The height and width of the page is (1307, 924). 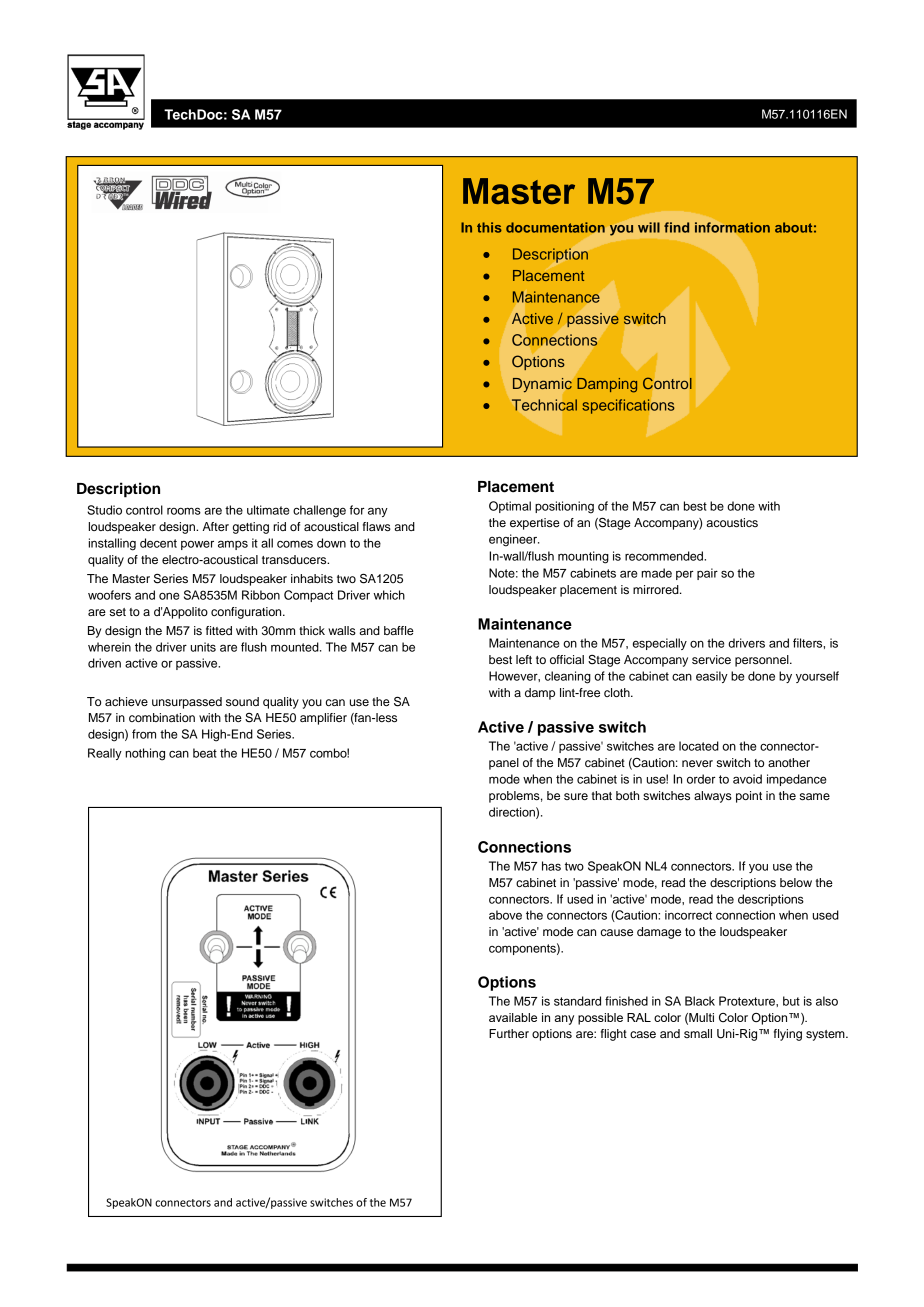 I want to click on information, so click(x=732, y=227).
